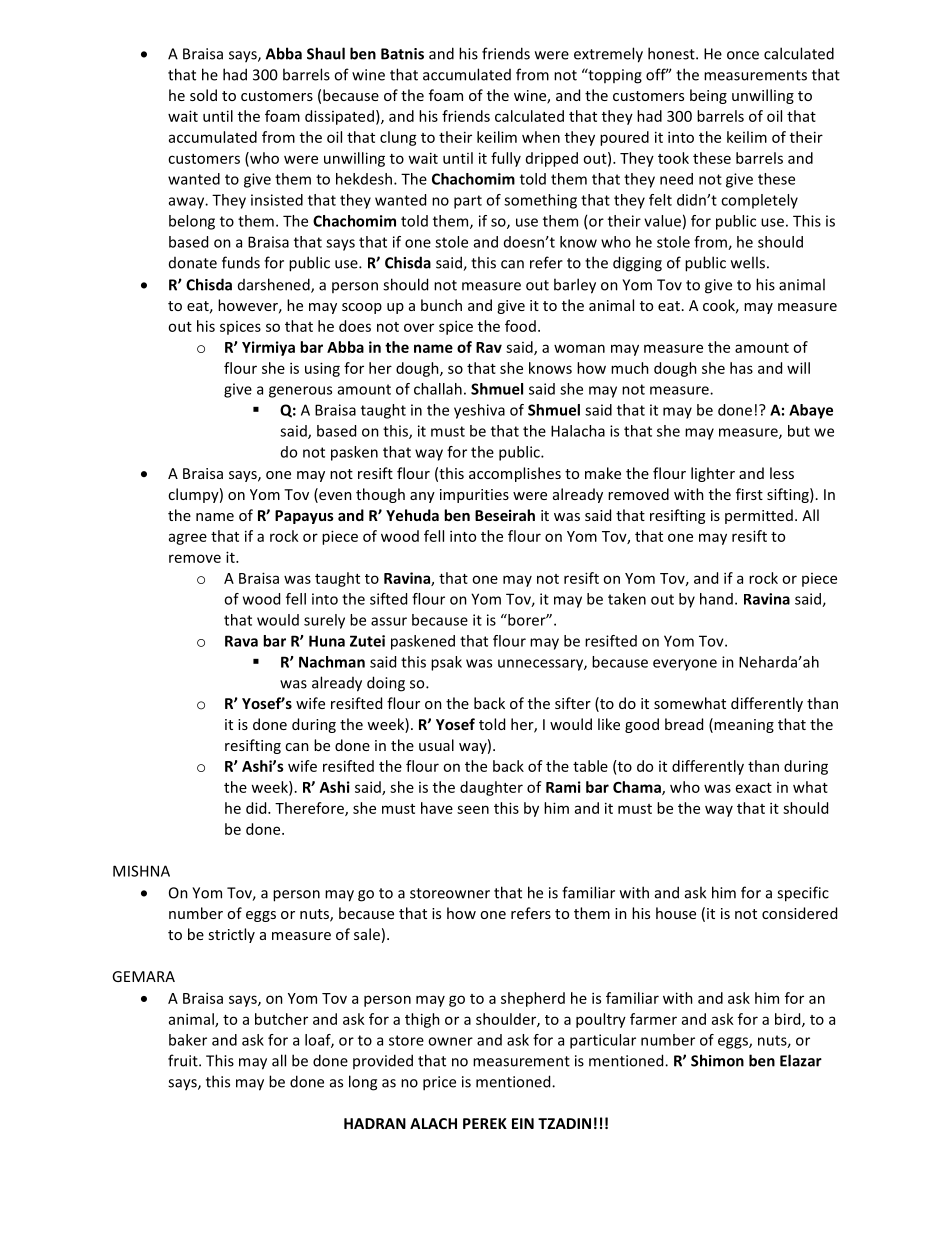 The width and height of the screenshot is (952, 1233). Describe the element at coordinates (708, 96) in the screenshot. I see `being` at that location.
